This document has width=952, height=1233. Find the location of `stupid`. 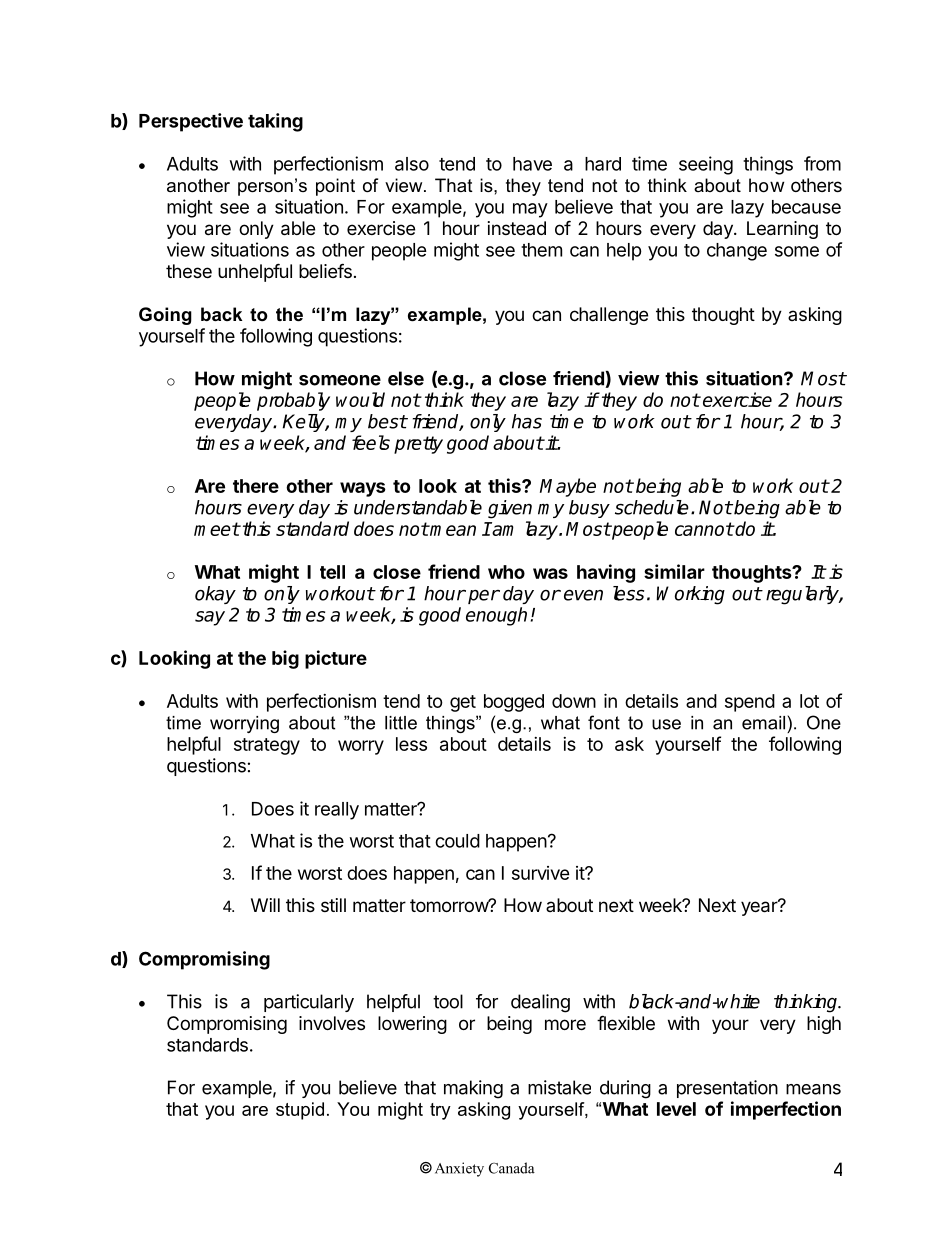

stupid is located at coordinates (300, 1111).
